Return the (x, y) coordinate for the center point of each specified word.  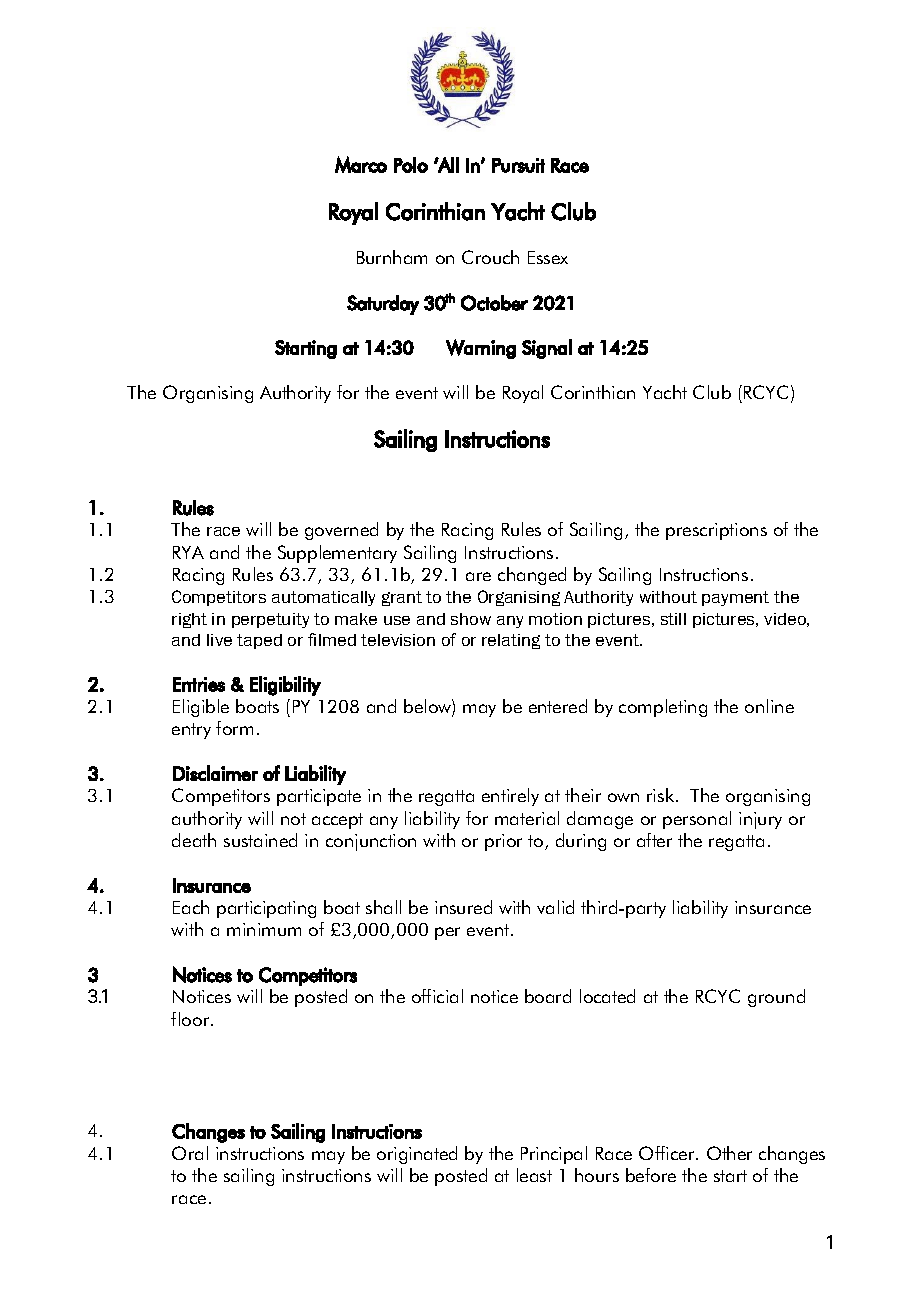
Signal (547, 349)
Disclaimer (215, 773)
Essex (548, 257)
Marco (361, 164)
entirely (510, 797)
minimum (264, 929)
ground (776, 998)
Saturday (383, 305)
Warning (481, 349)
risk (662, 795)
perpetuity (270, 620)
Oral (190, 1153)
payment (735, 598)
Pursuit (518, 165)
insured (463, 907)
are (478, 576)
